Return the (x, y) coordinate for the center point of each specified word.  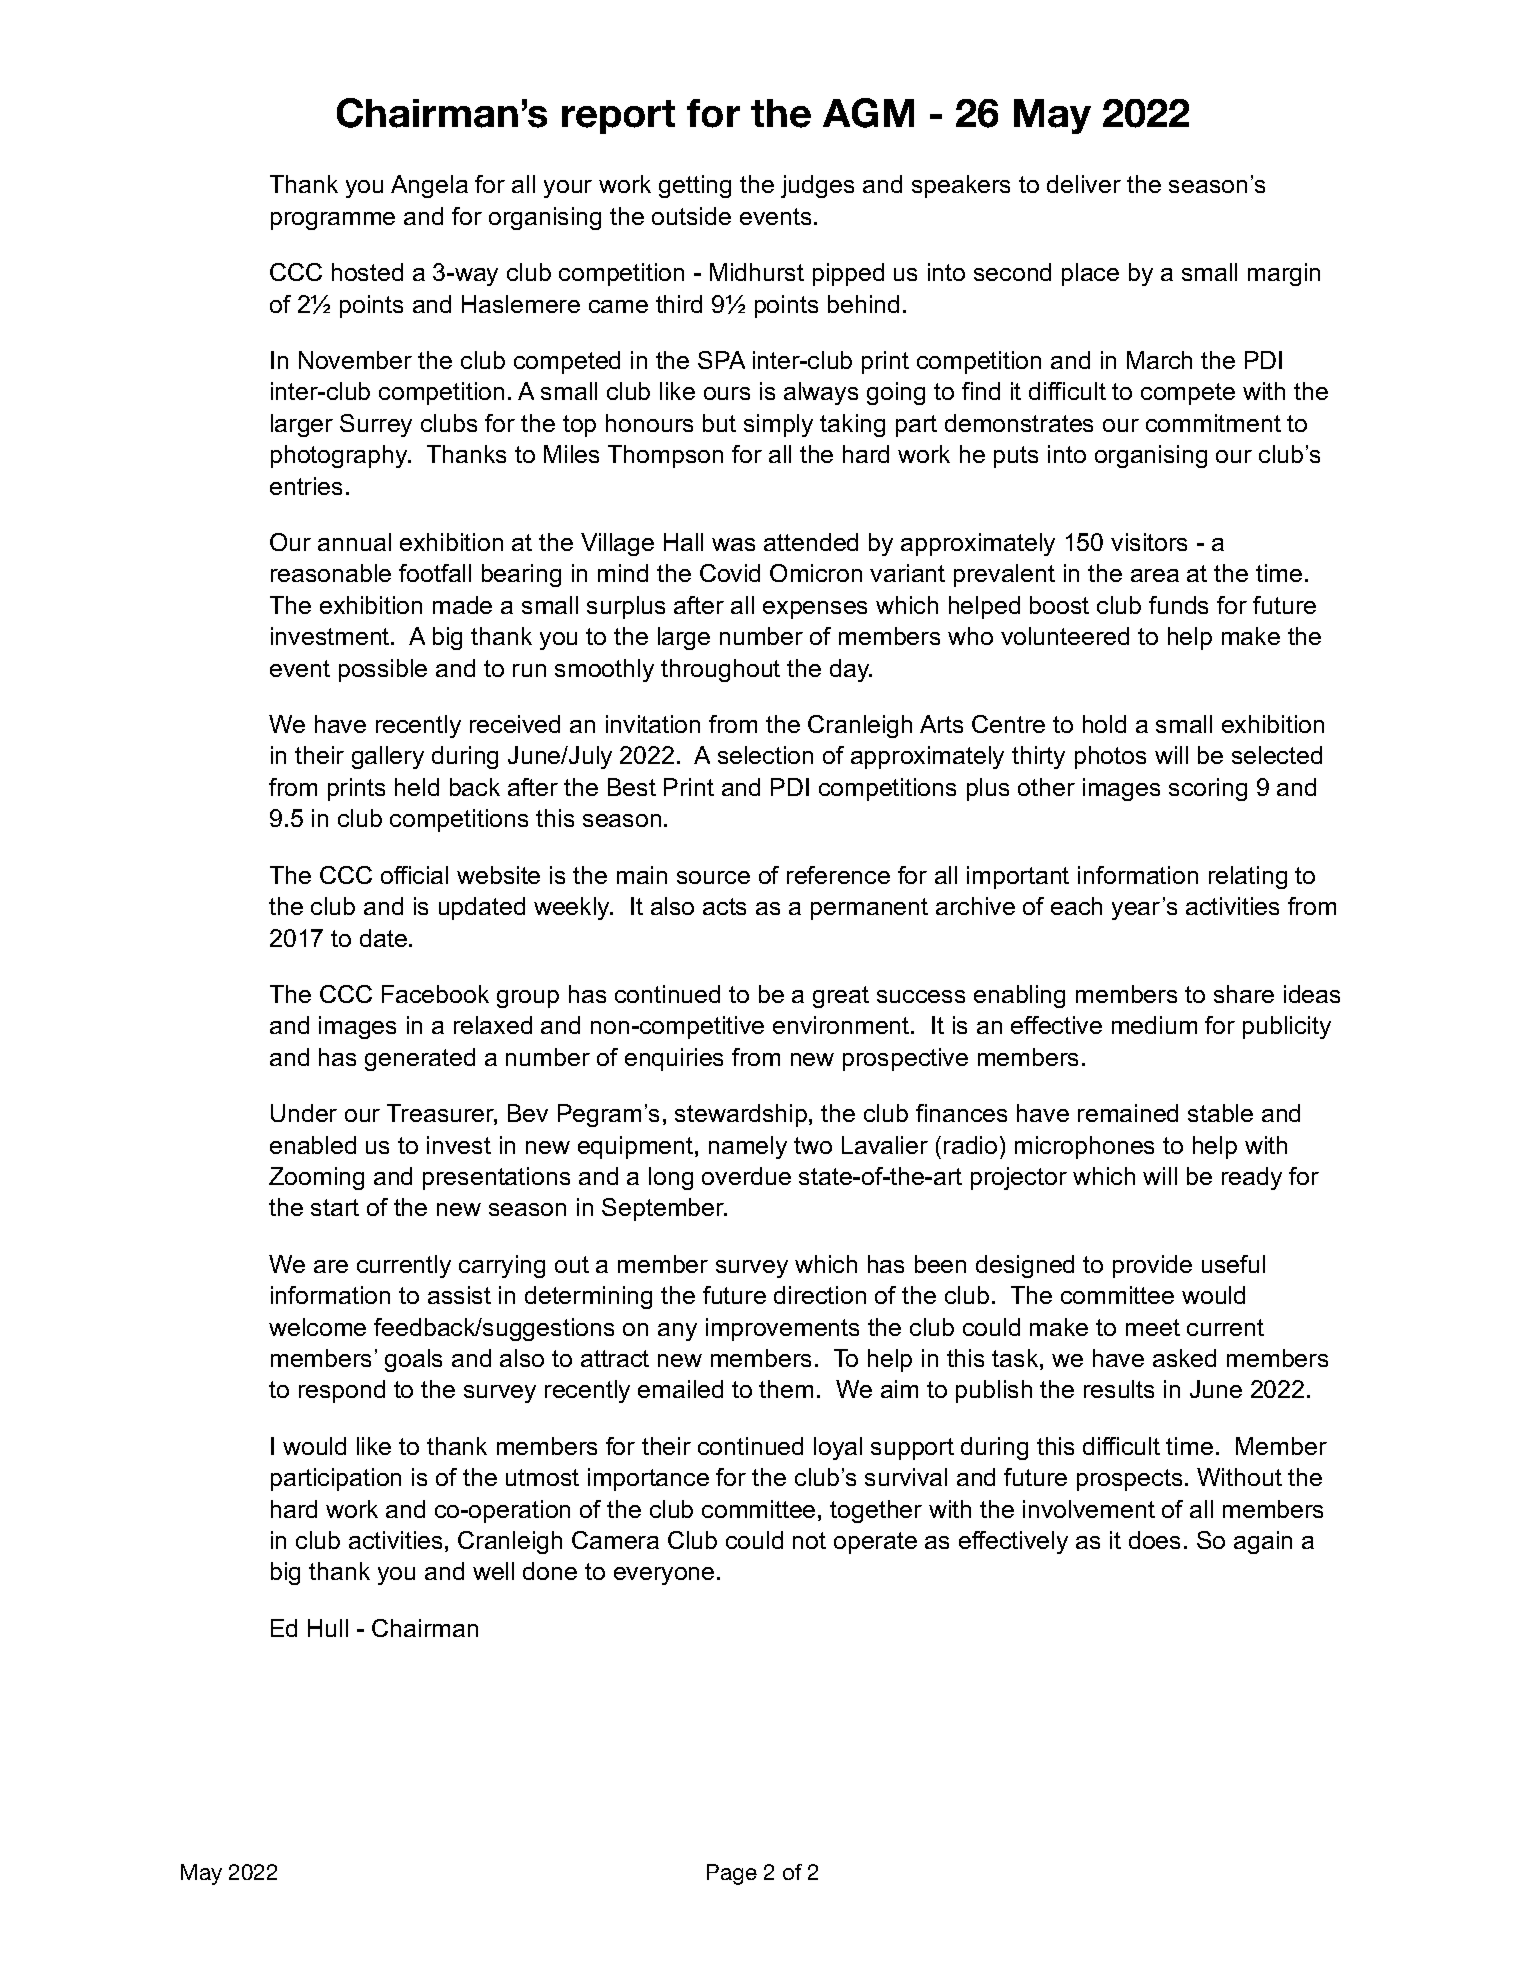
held (417, 787)
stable (1220, 1113)
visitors (1149, 542)
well (493, 1571)
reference (838, 875)
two (813, 1145)
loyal (838, 1448)
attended (811, 542)
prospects (1129, 1480)
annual (354, 542)
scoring (1208, 789)
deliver (1084, 184)
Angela (429, 186)
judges (817, 186)
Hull (328, 1628)
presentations (496, 1178)
